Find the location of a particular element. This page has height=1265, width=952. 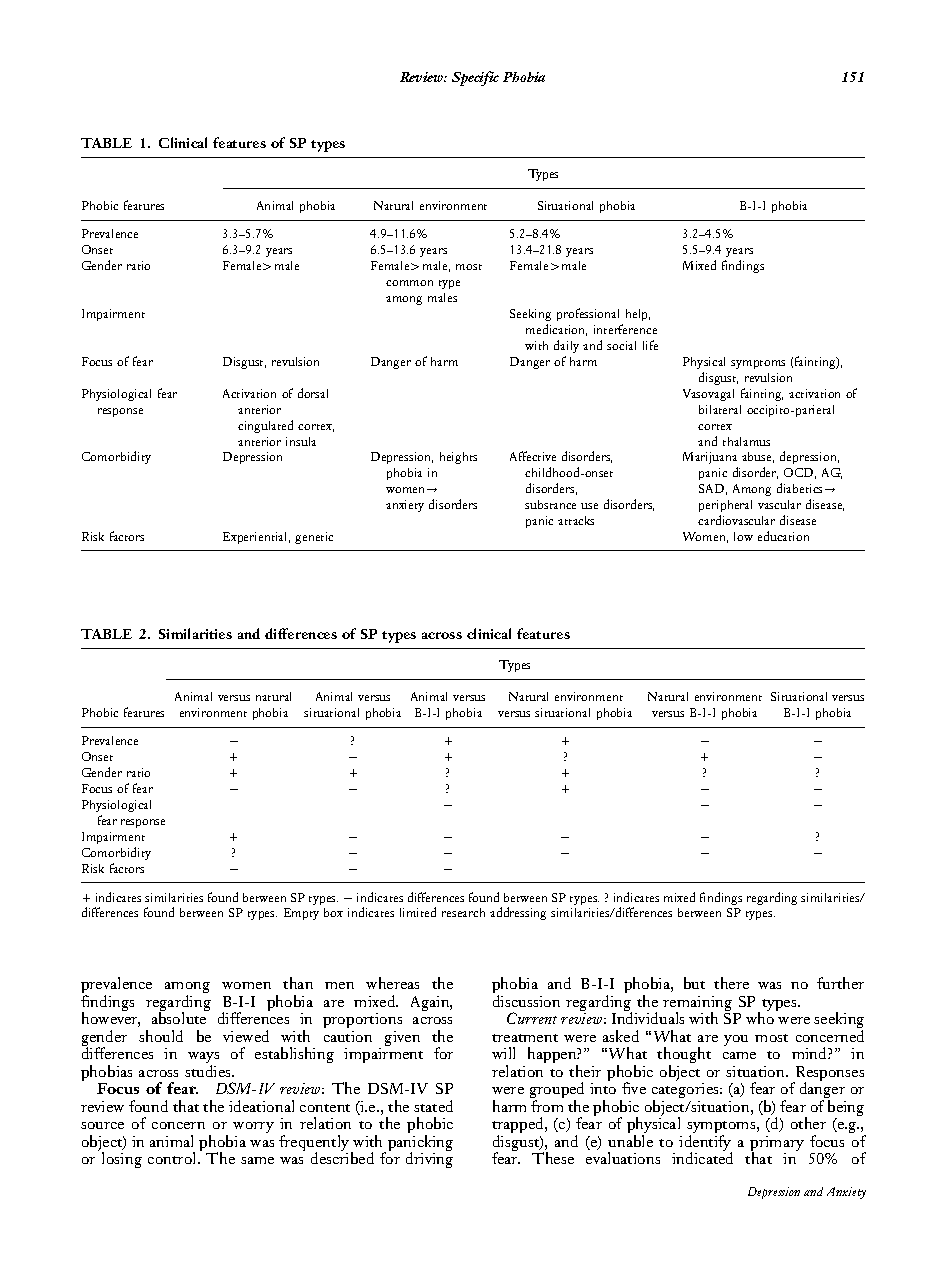

common is located at coordinates (409, 283).
